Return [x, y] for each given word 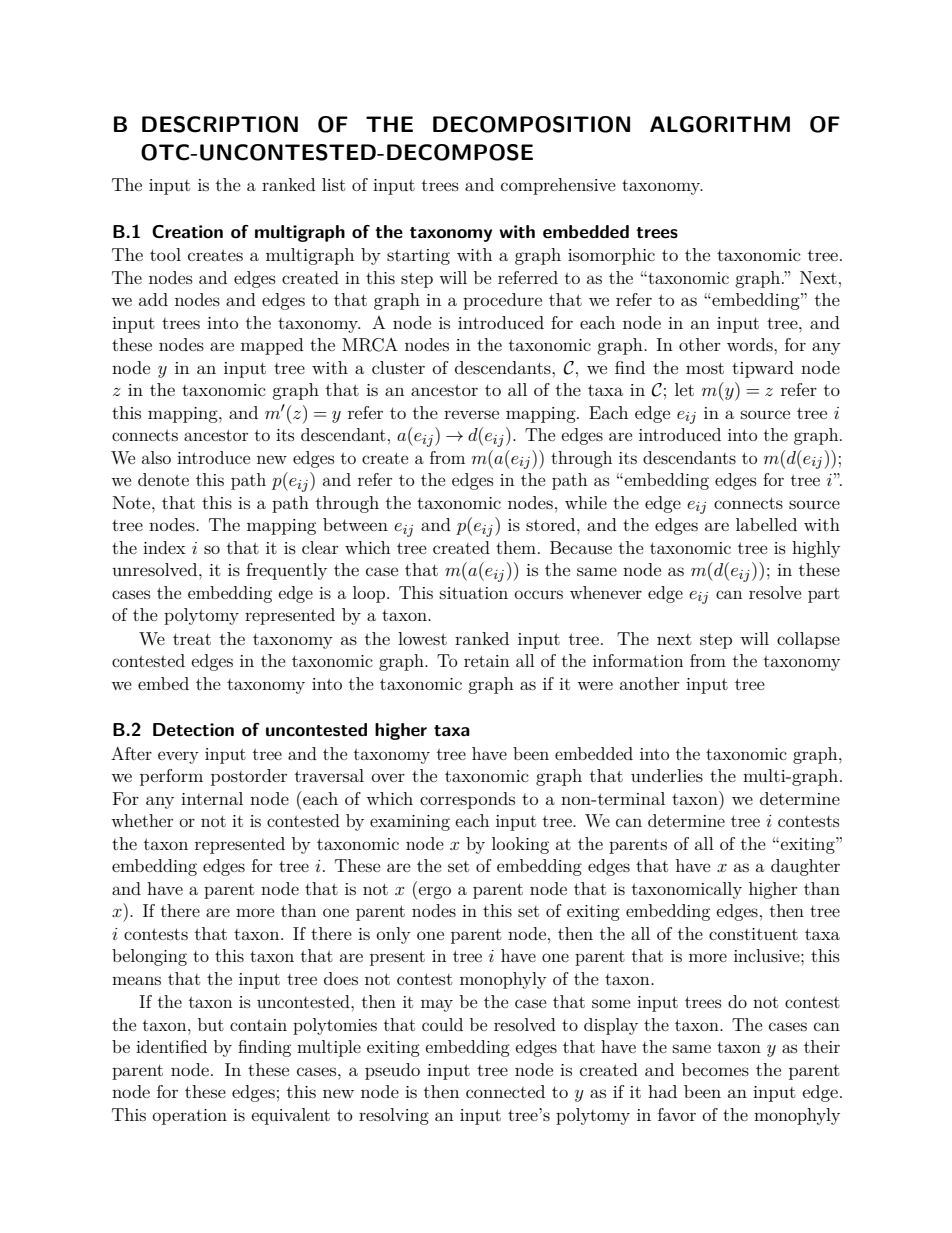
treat [192, 639]
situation [474, 593]
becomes [715, 1069]
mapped [272, 346]
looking [520, 845]
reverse [471, 414]
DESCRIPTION [220, 124]
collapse [808, 640]
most [705, 368]
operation [189, 1117]
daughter [805, 867]
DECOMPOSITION [531, 124]
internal [212, 798]
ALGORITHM [720, 124]
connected [505, 1091]
